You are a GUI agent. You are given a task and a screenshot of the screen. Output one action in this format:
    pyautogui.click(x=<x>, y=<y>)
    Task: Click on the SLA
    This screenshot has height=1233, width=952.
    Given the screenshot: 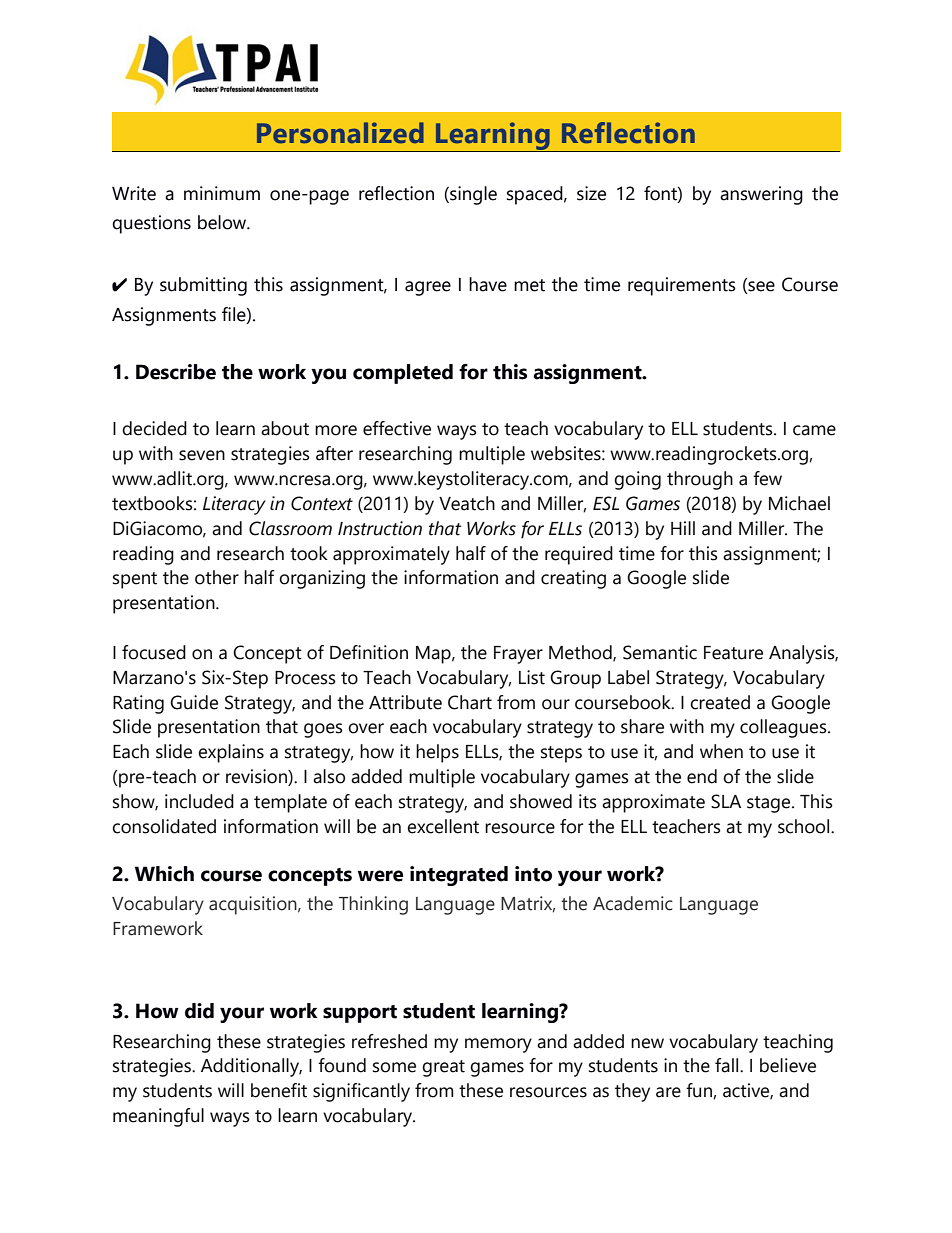 What is the action you would take?
    pyautogui.click(x=726, y=801)
